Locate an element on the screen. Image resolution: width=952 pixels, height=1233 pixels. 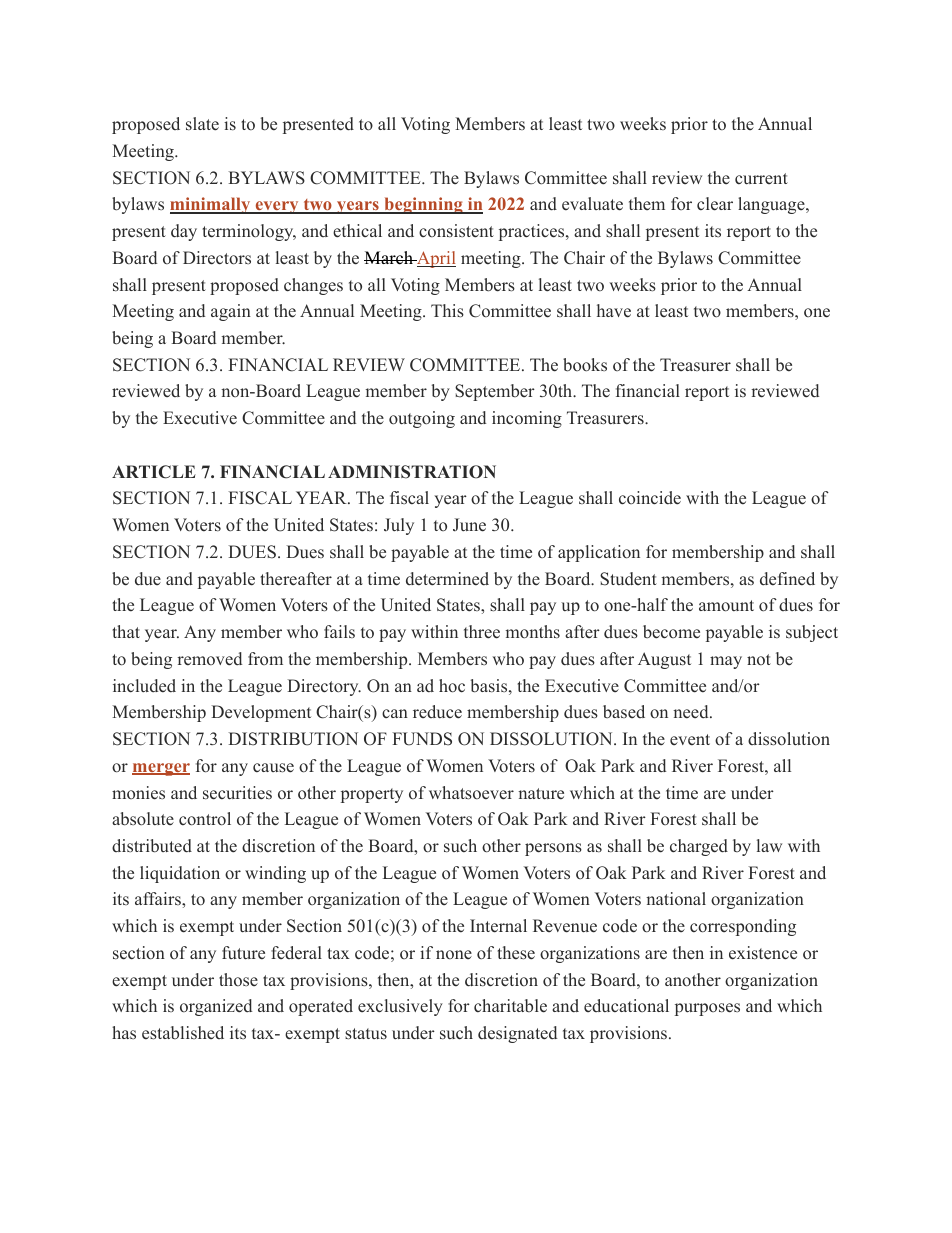
current is located at coordinates (761, 179).
